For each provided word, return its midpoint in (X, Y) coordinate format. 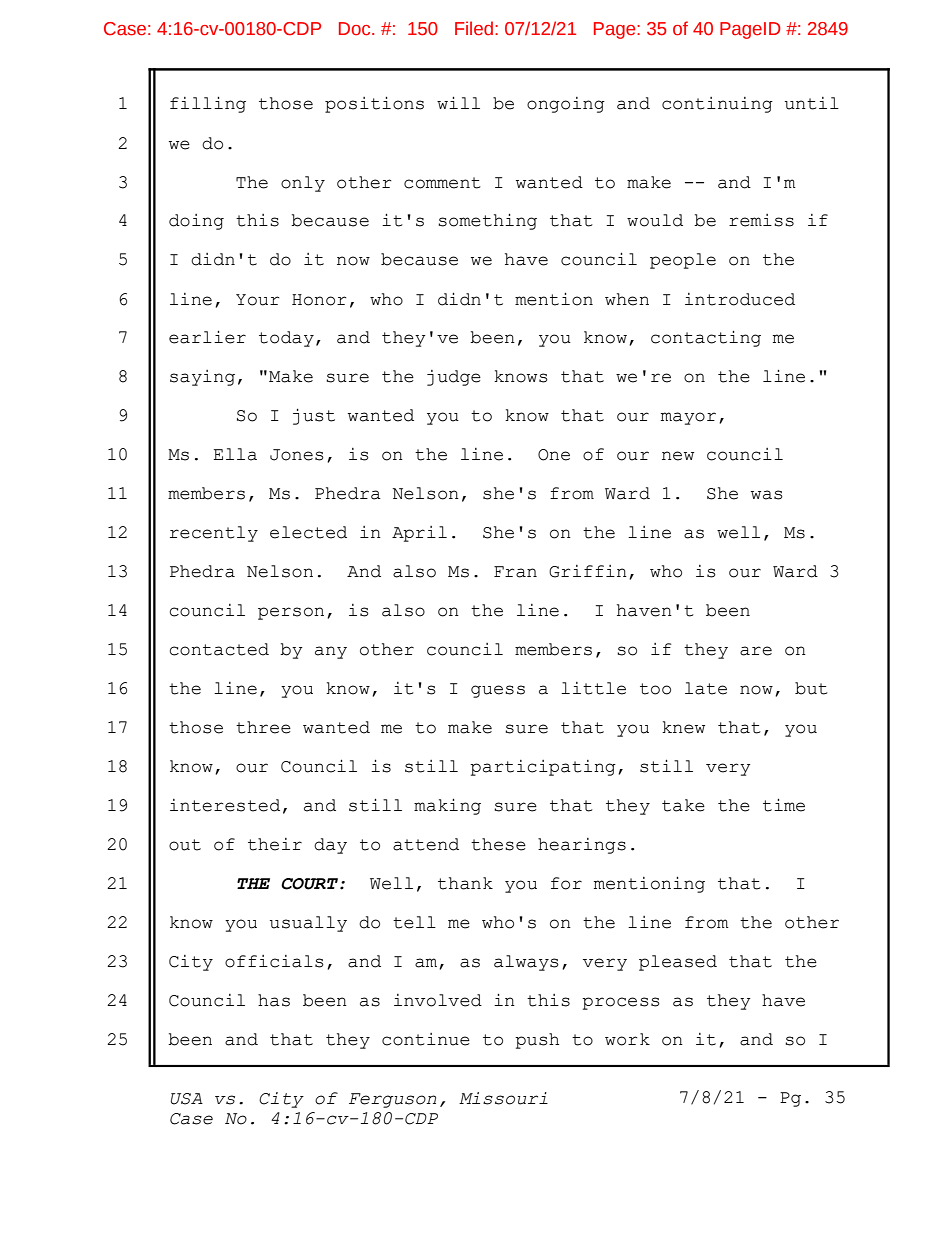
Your (257, 300)
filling (208, 105)
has (274, 1000)
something (487, 222)
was (767, 495)
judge (454, 378)
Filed (474, 28)
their (275, 844)
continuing (717, 105)
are (756, 651)
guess (498, 691)
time (784, 805)
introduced (740, 299)
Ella (235, 454)
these (498, 844)
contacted (219, 649)
